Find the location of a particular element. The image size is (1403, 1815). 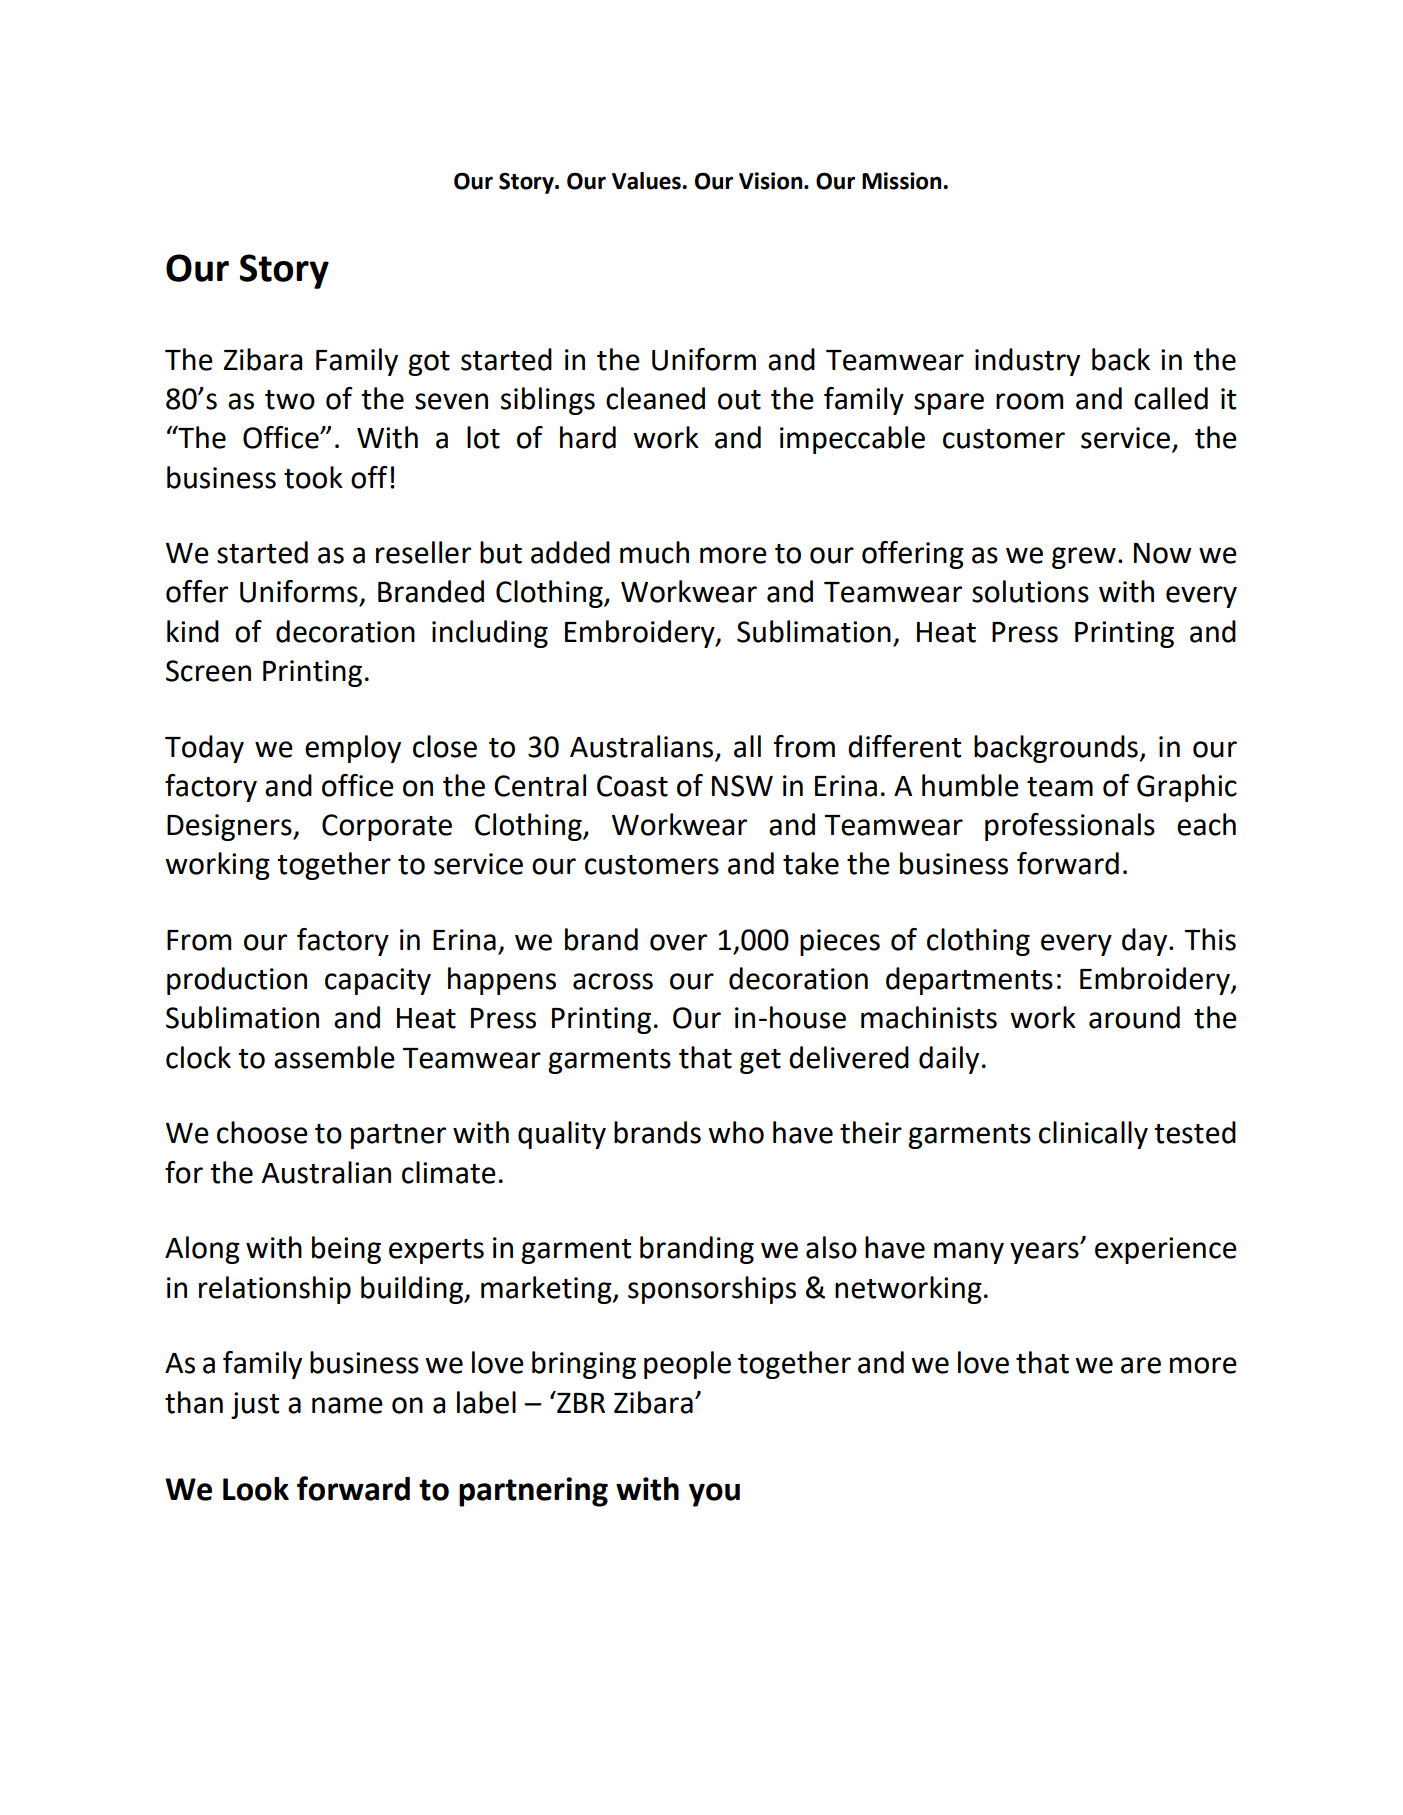

across is located at coordinates (613, 981).
